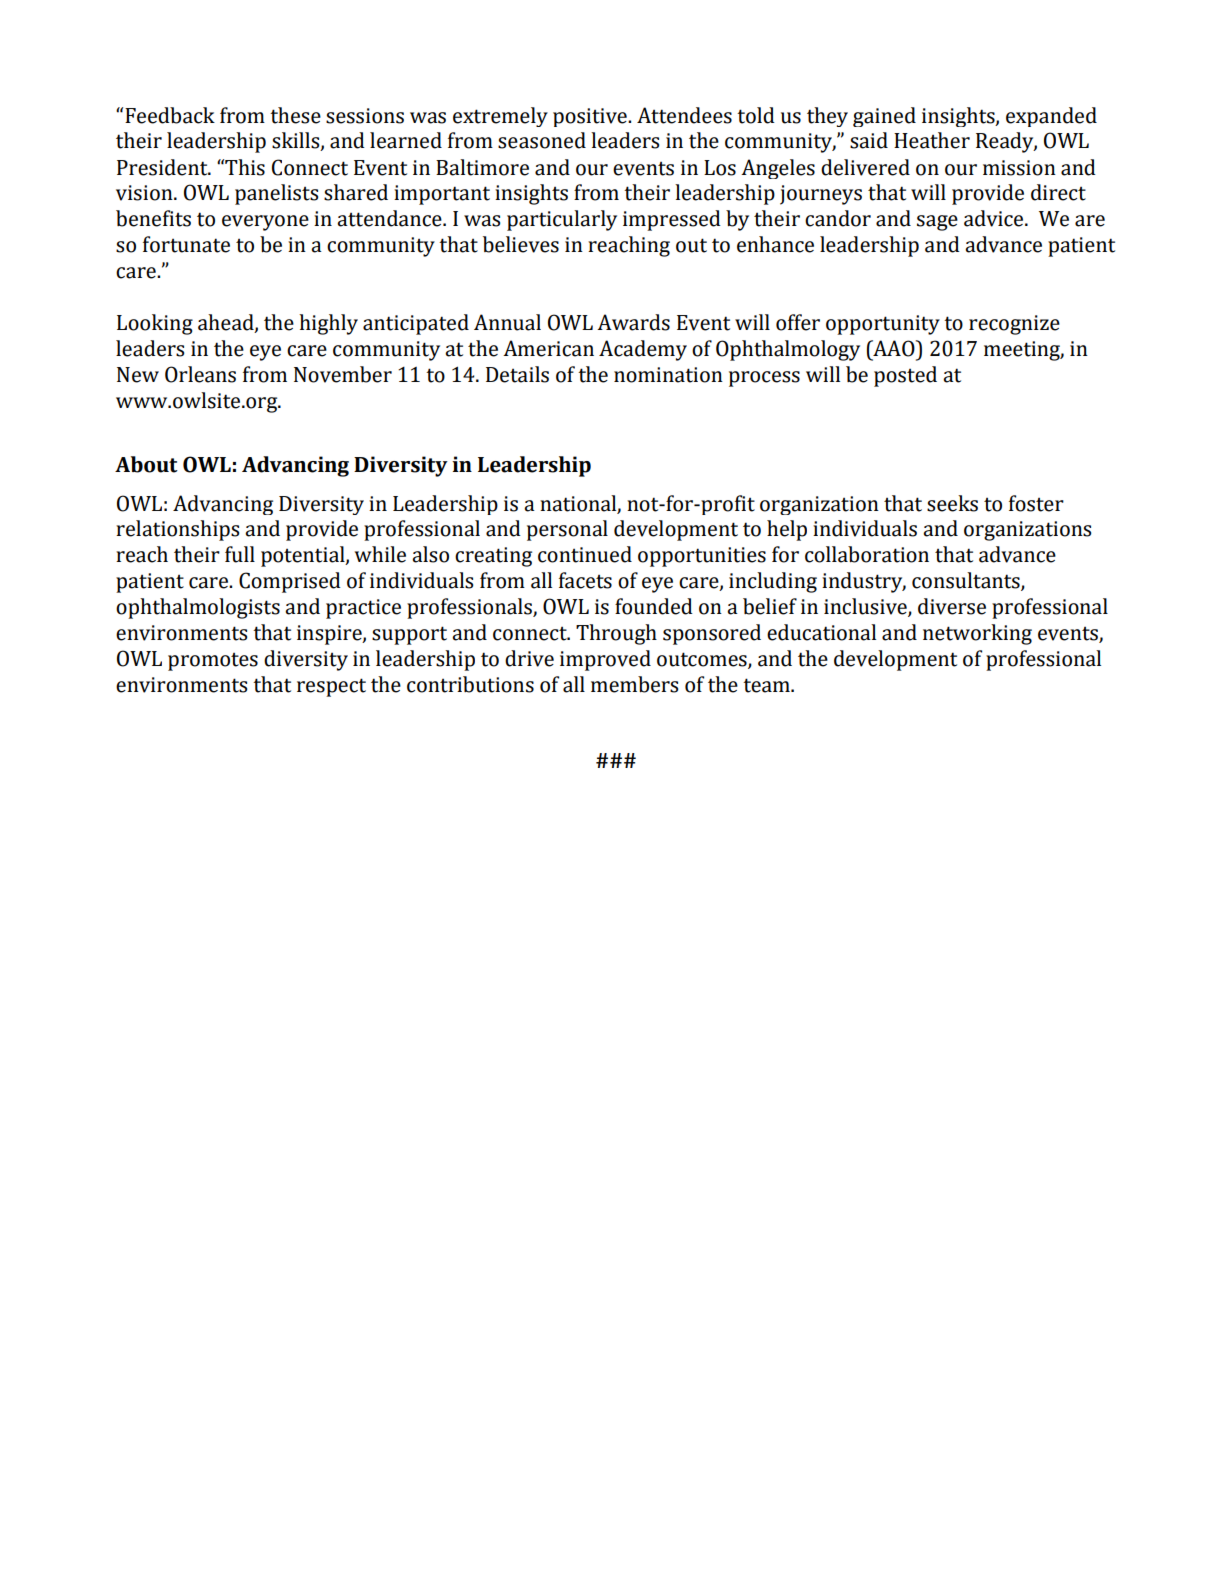 This image has width=1232, height=1595. What do you see at coordinates (200, 374) in the image?
I see `Orleans` at bounding box center [200, 374].
